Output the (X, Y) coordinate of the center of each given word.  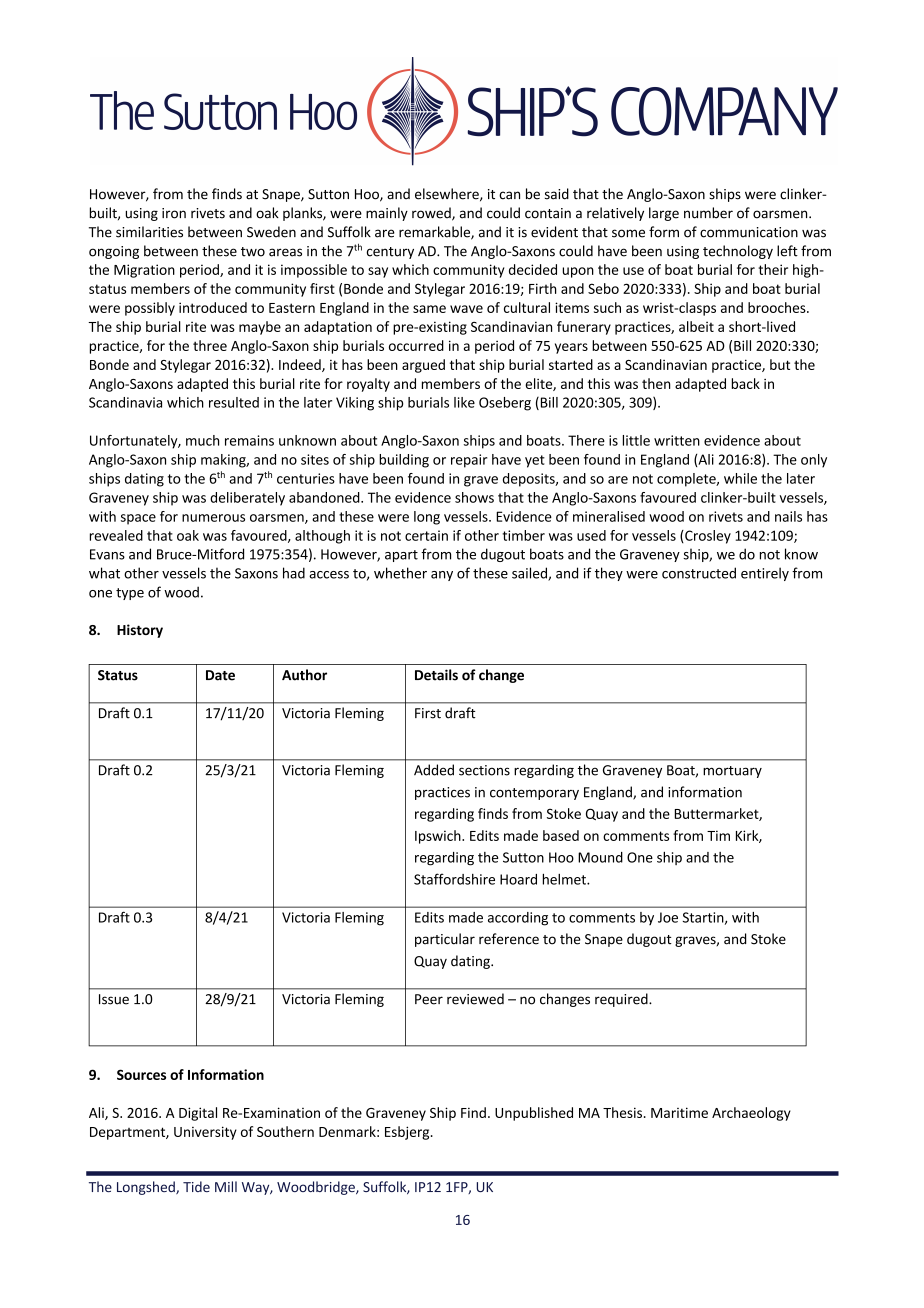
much (202, 440)
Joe (668, 917)
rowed (432, 214)
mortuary (732, 772)
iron (174, 213)
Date (220, 675)
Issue (114, 999)
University (205, 1133)
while (740, 478)
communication (749, 232)
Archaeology (751, 1114)
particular (445, 940)
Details (436, 675)
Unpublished (534, 1114)
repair (469, 461)
